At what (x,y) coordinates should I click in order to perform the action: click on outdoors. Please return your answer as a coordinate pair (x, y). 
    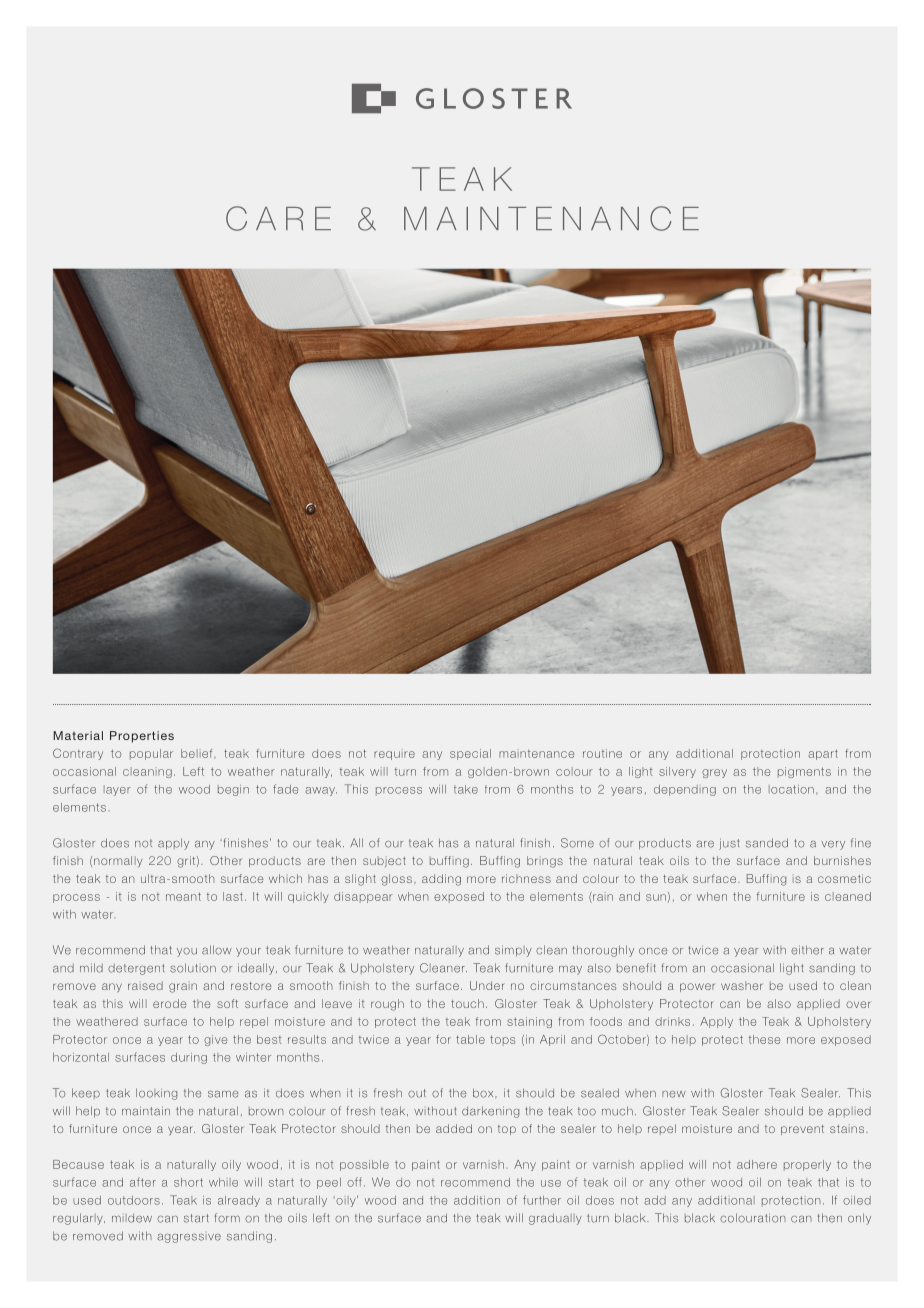
    Looking at the image, I should click on (134, 1200).
